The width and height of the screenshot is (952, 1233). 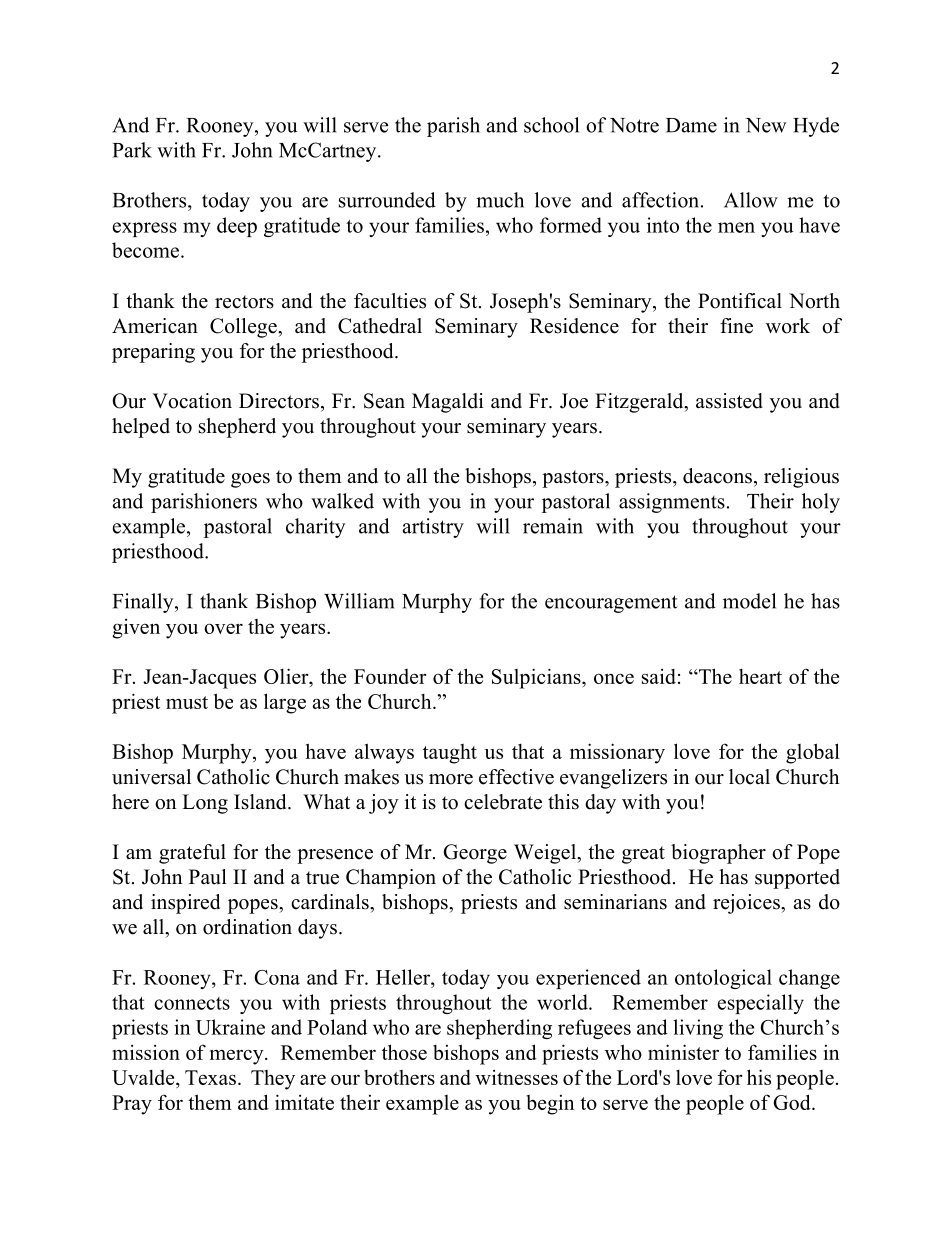 What do you see at coordinates (683, 1052) in the screenshot?
I see `minister` at bounding box center [683, 1052].
